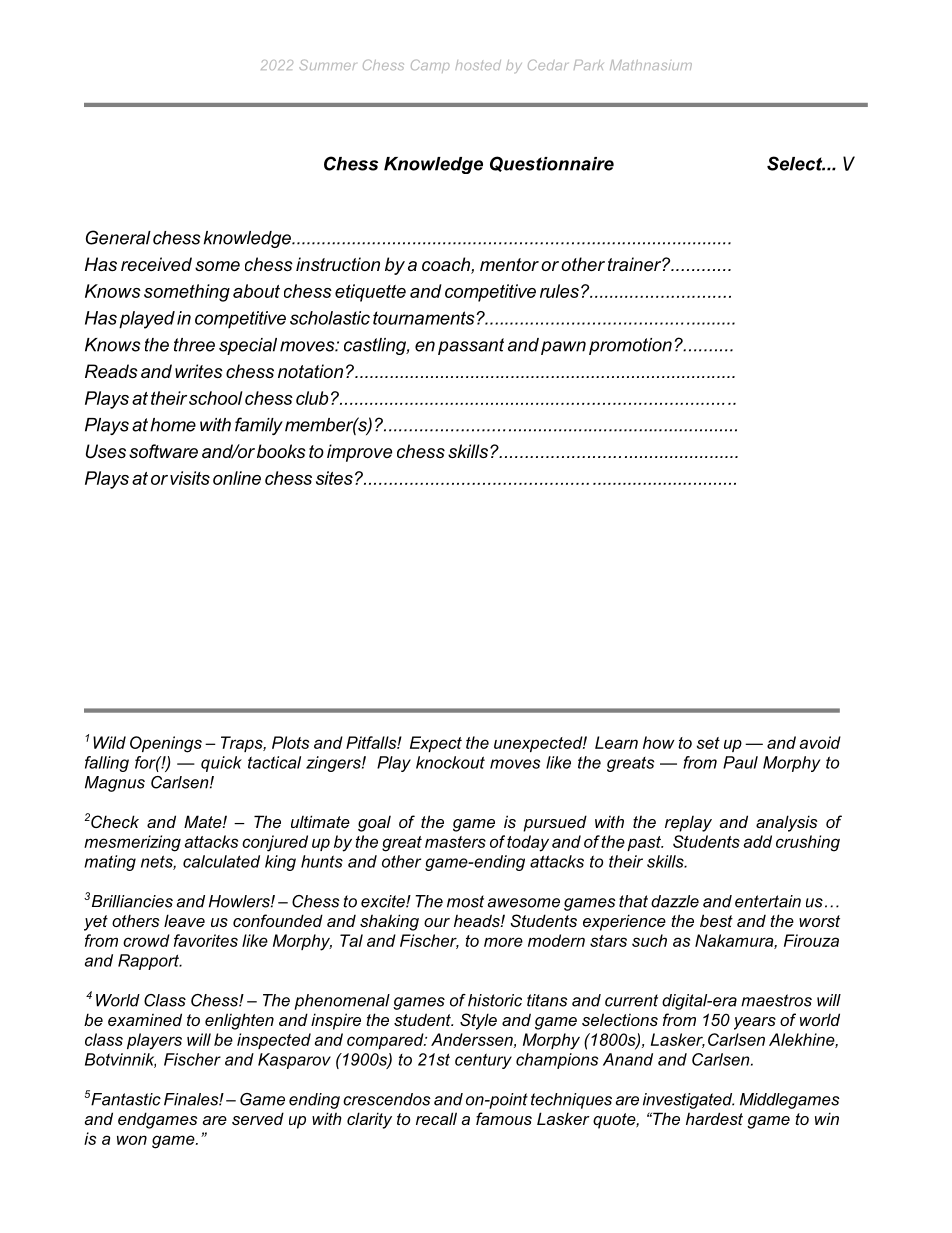 The width and height of the screenshot is (952, 1233). I want to click on three, so click(194, 345).
